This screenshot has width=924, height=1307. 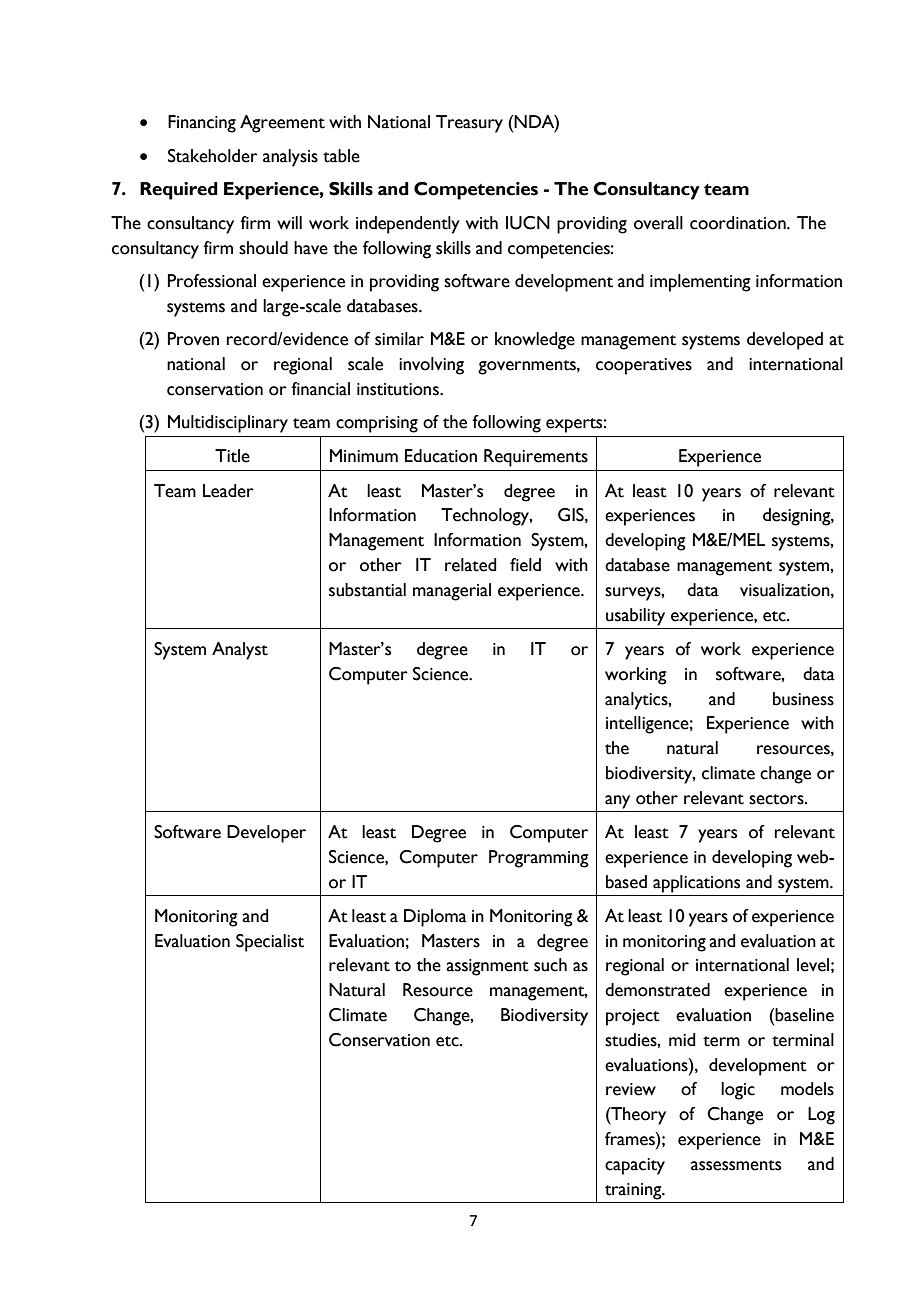 I want to click on assessments, so click(x=736, y=1165).
